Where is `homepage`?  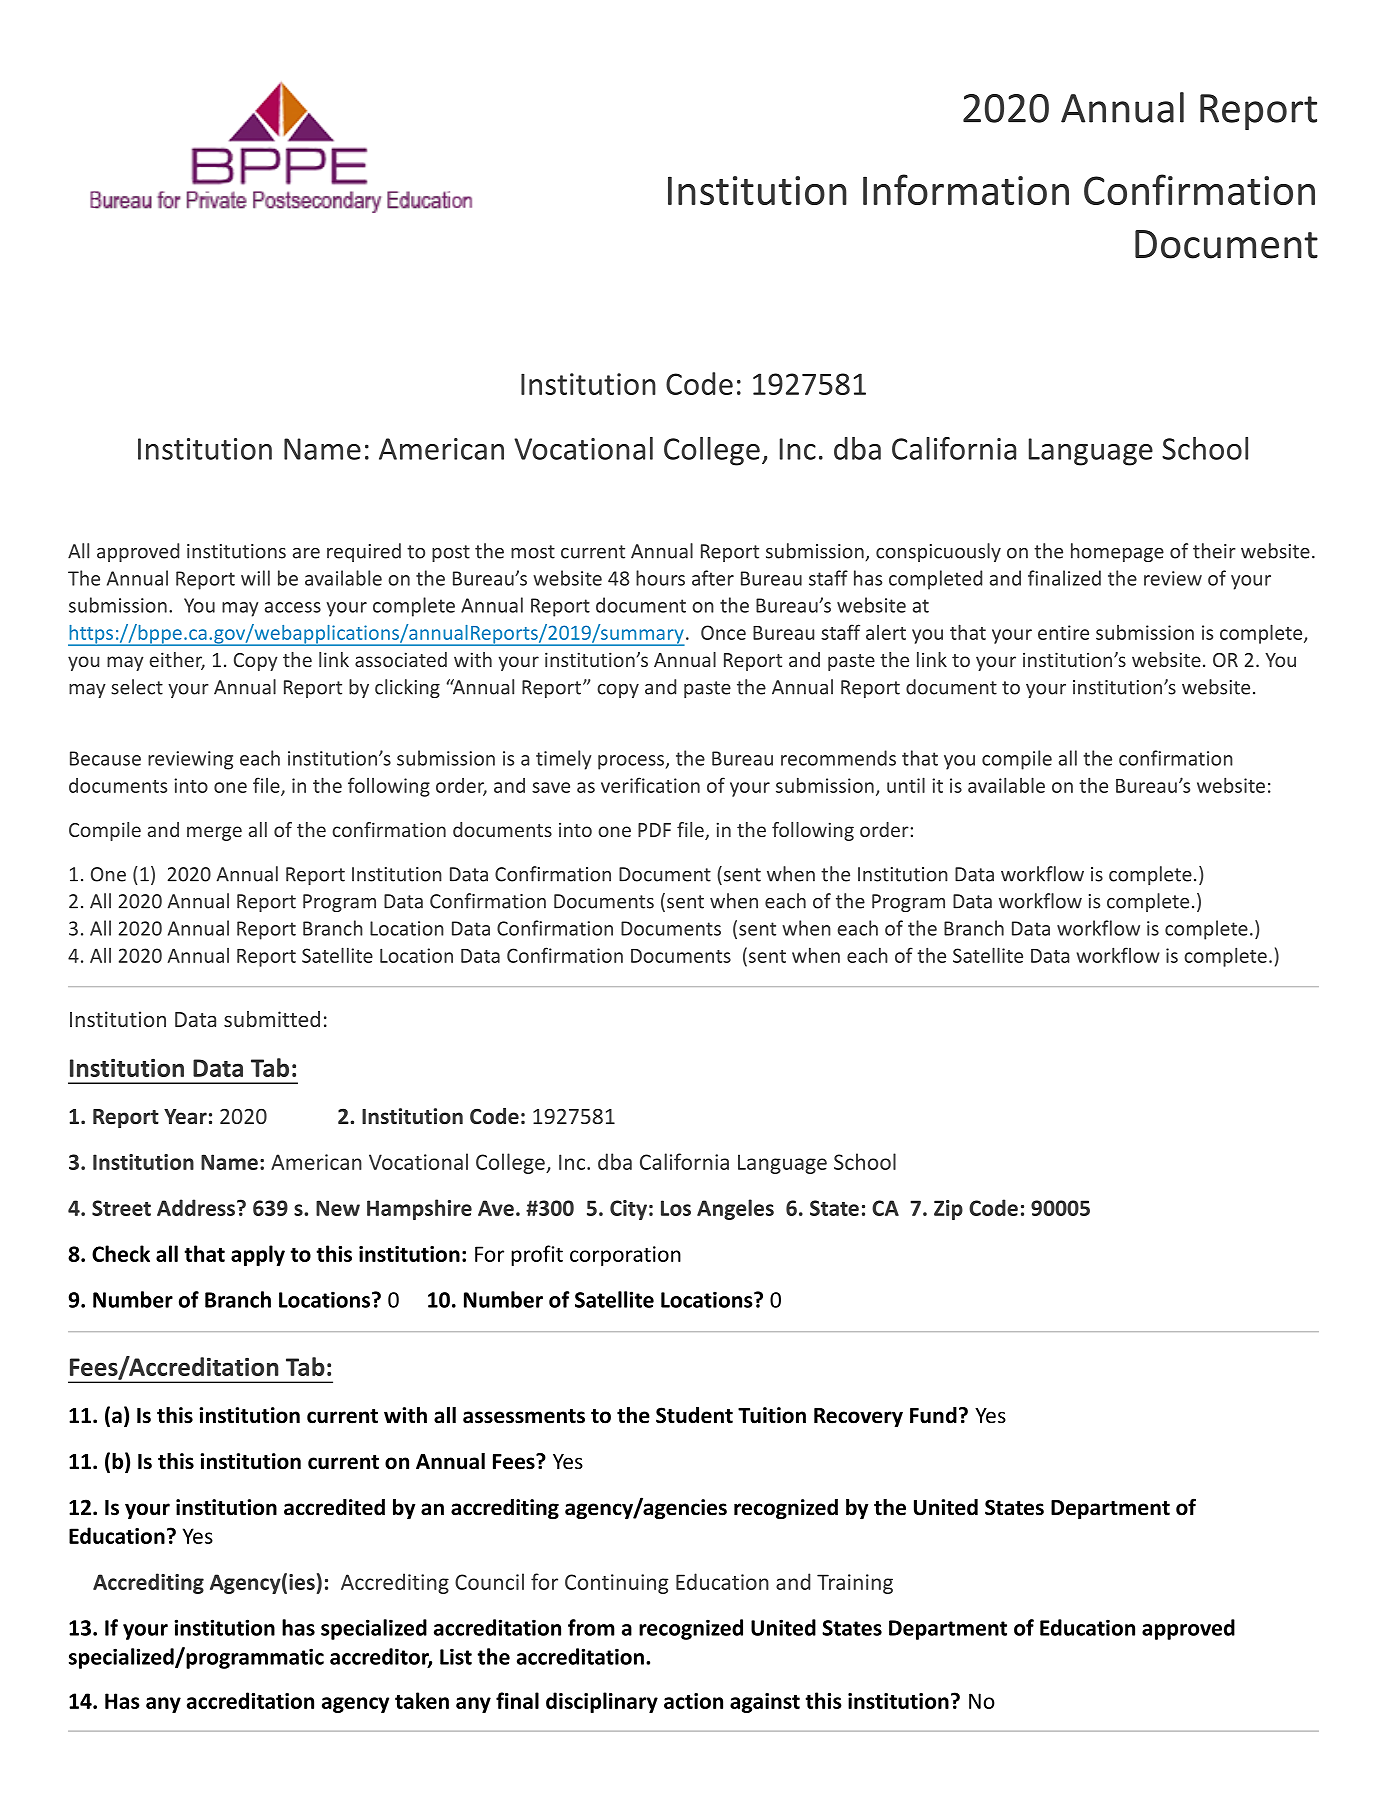 homepage is located at coordinates (1117, 552).
